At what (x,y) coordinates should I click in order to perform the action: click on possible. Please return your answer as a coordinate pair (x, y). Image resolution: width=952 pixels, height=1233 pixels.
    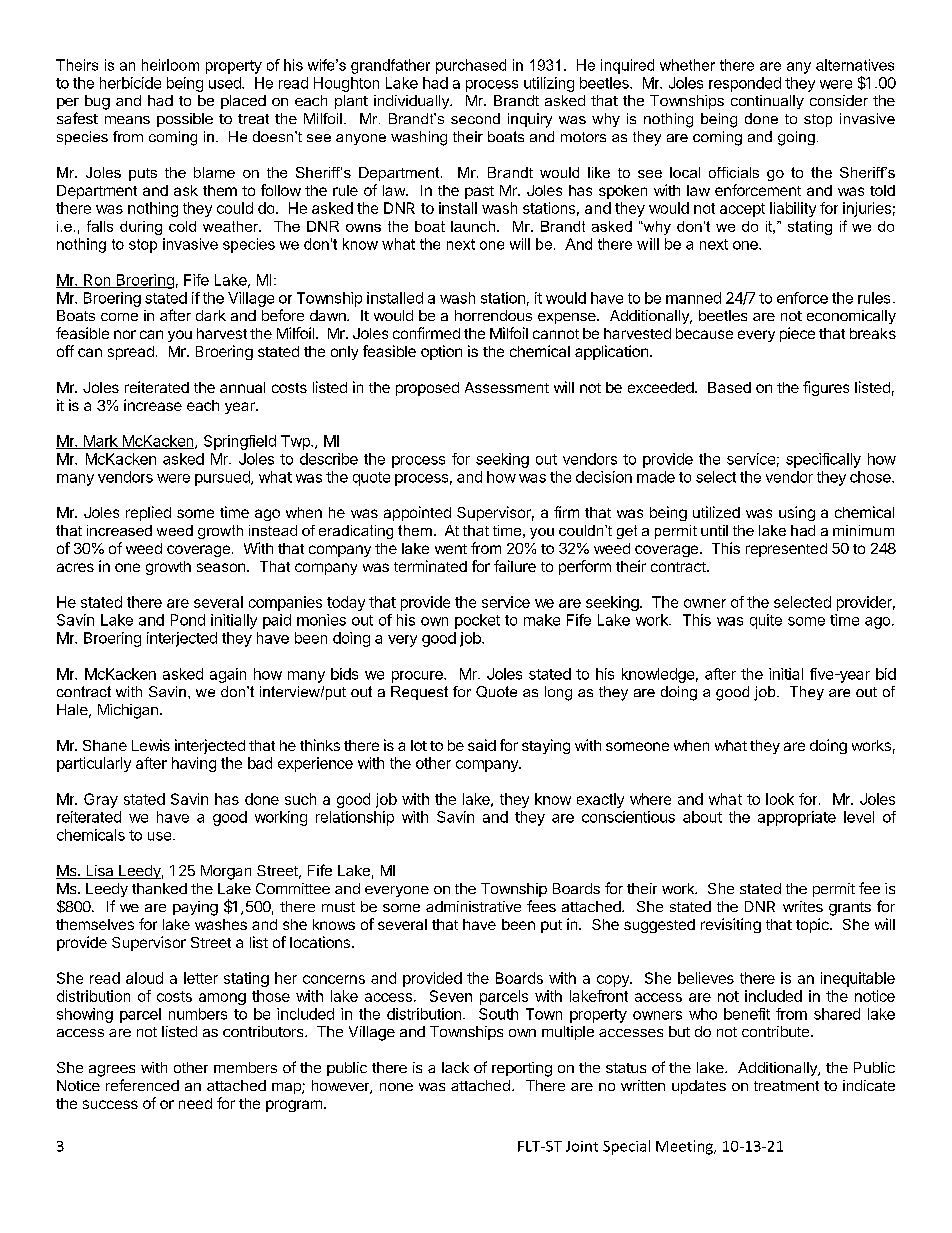
    Looking at the image, I should click on (185, 120).
